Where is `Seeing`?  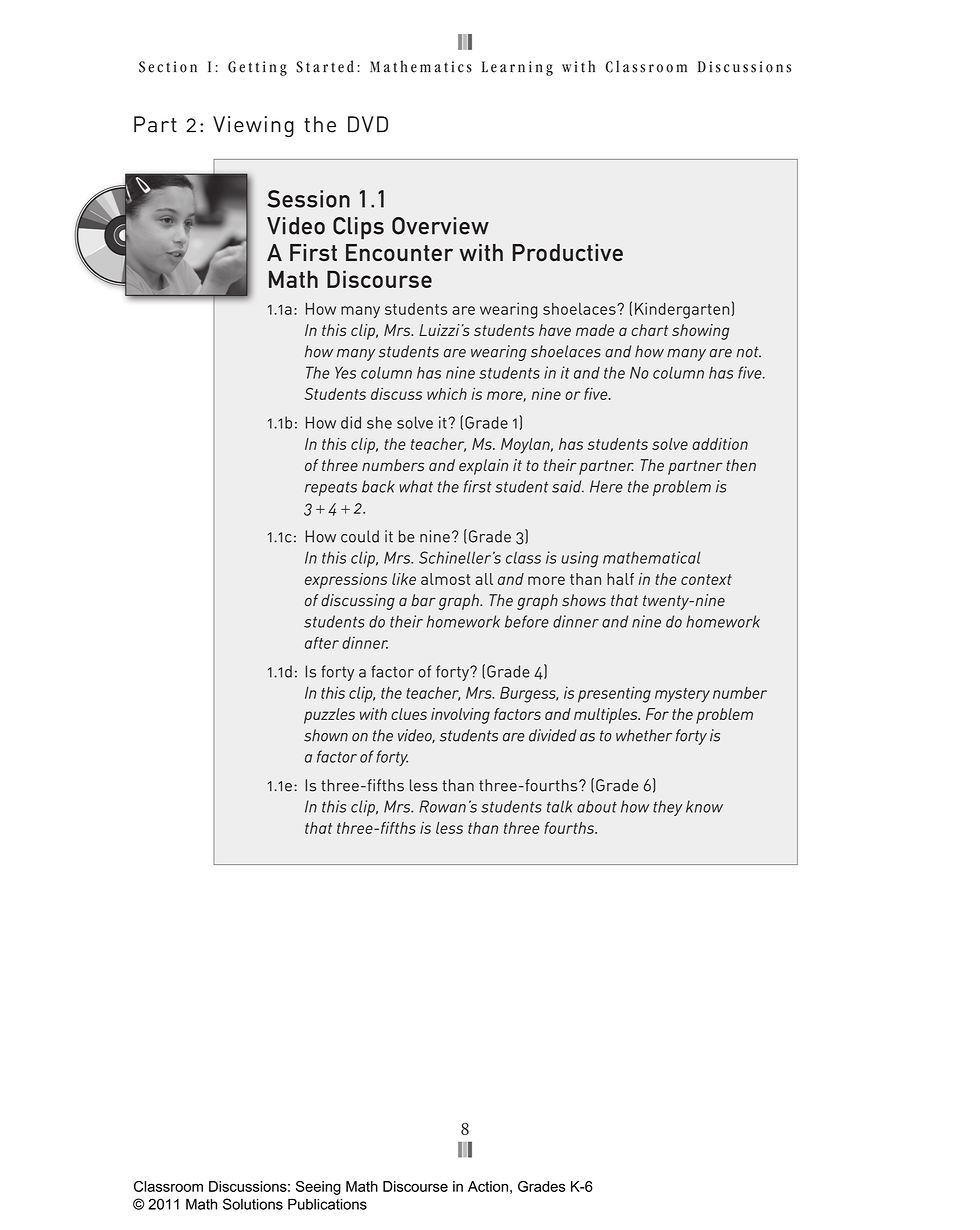 Seeing is located at coordinates (318, 1188).
